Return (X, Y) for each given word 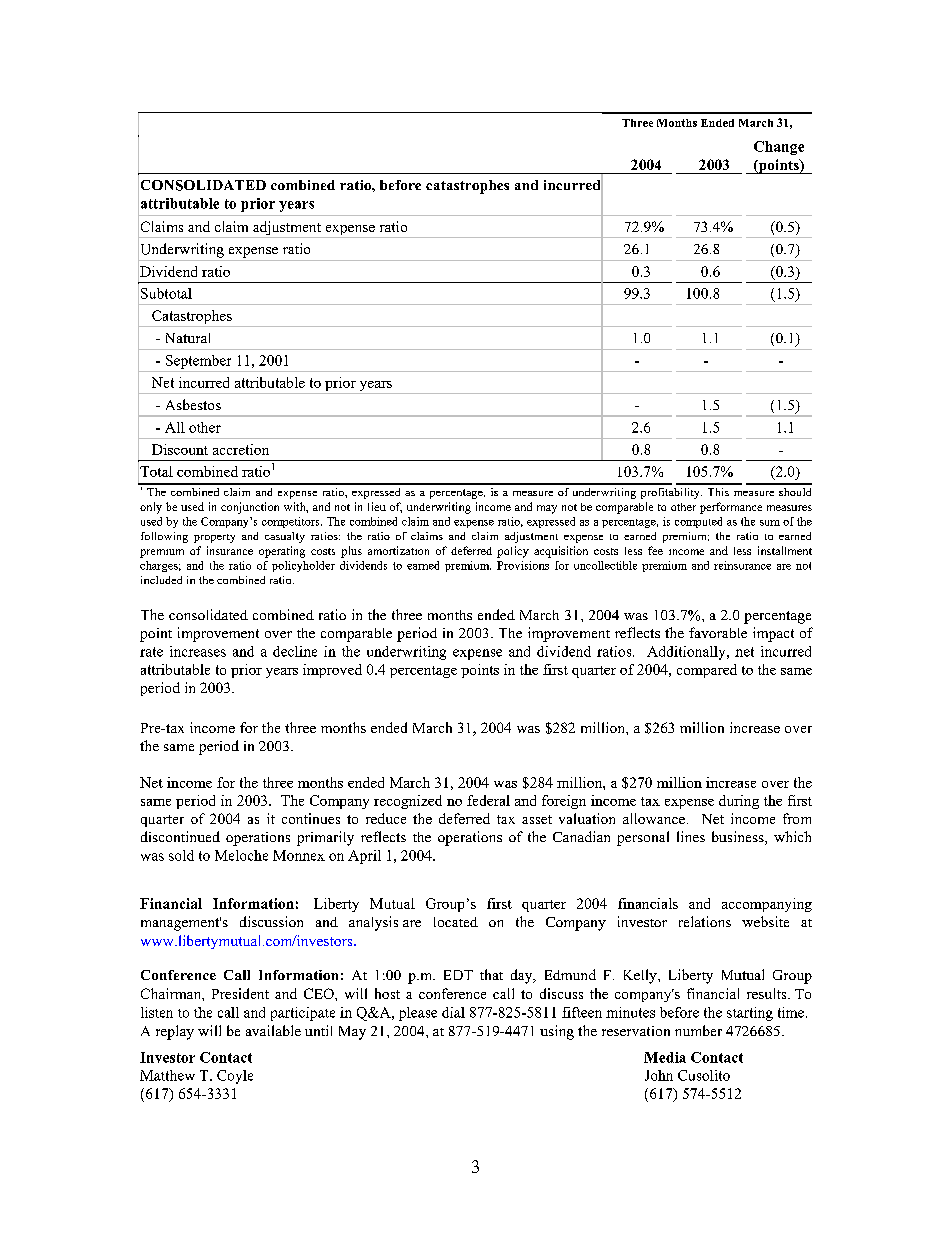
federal (488, 800)
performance (731, 508)
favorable (718, 632)
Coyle (235, 1077)
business (739, 838)
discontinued (180, 836)
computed (698, 522)
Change (779, 148)
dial (453, 1012)
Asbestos (193, 404)
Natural (188, 338)
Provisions (523, 565)
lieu (377, 506)
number (698, 1030)
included (161, 580)
